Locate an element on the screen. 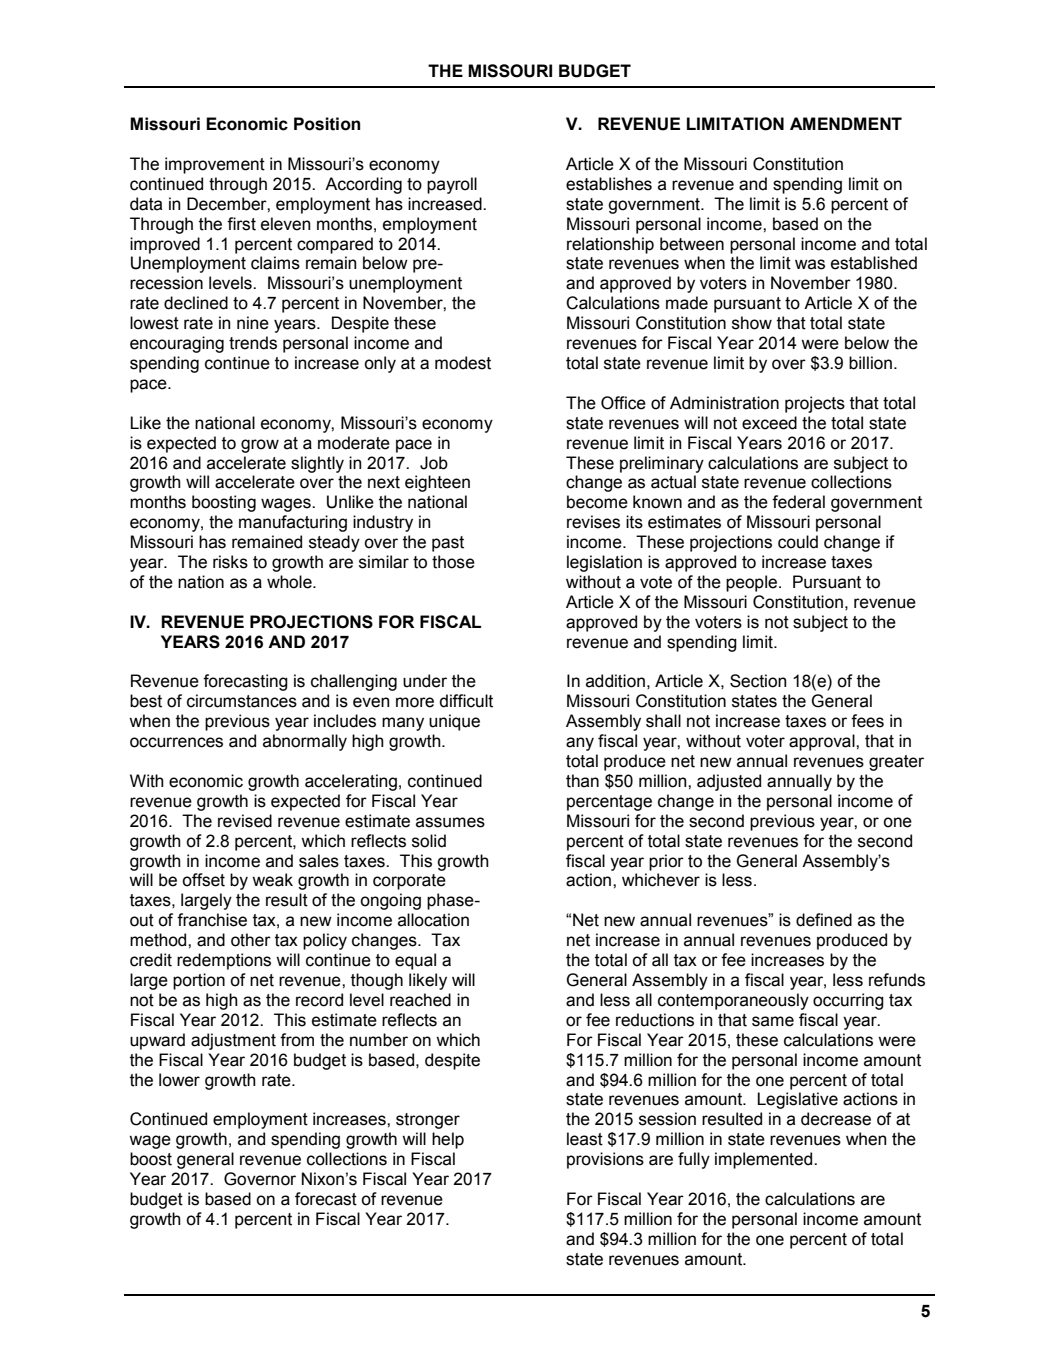 The image size is (1060, 1371). AMENDMENT is located at coordinates (846, 123).
